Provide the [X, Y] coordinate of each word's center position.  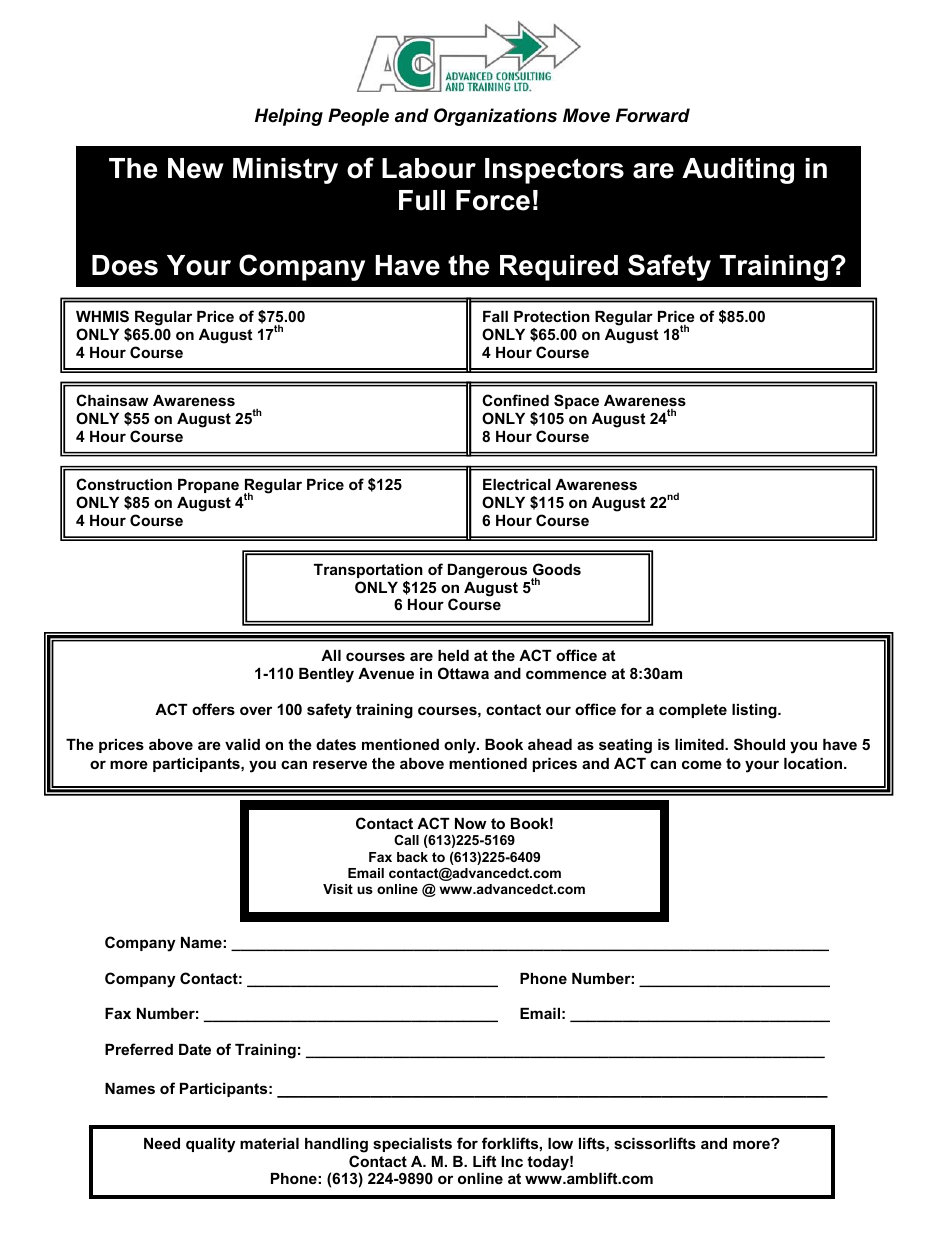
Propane [208, 486]
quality [211, 1145]
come [702, 764]
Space [576, 401]
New [196, 168]
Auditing [738, 171]
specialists [412, 1145]
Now [470, 823]
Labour [429, 168]
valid [242, 744]
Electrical [517, 484]
